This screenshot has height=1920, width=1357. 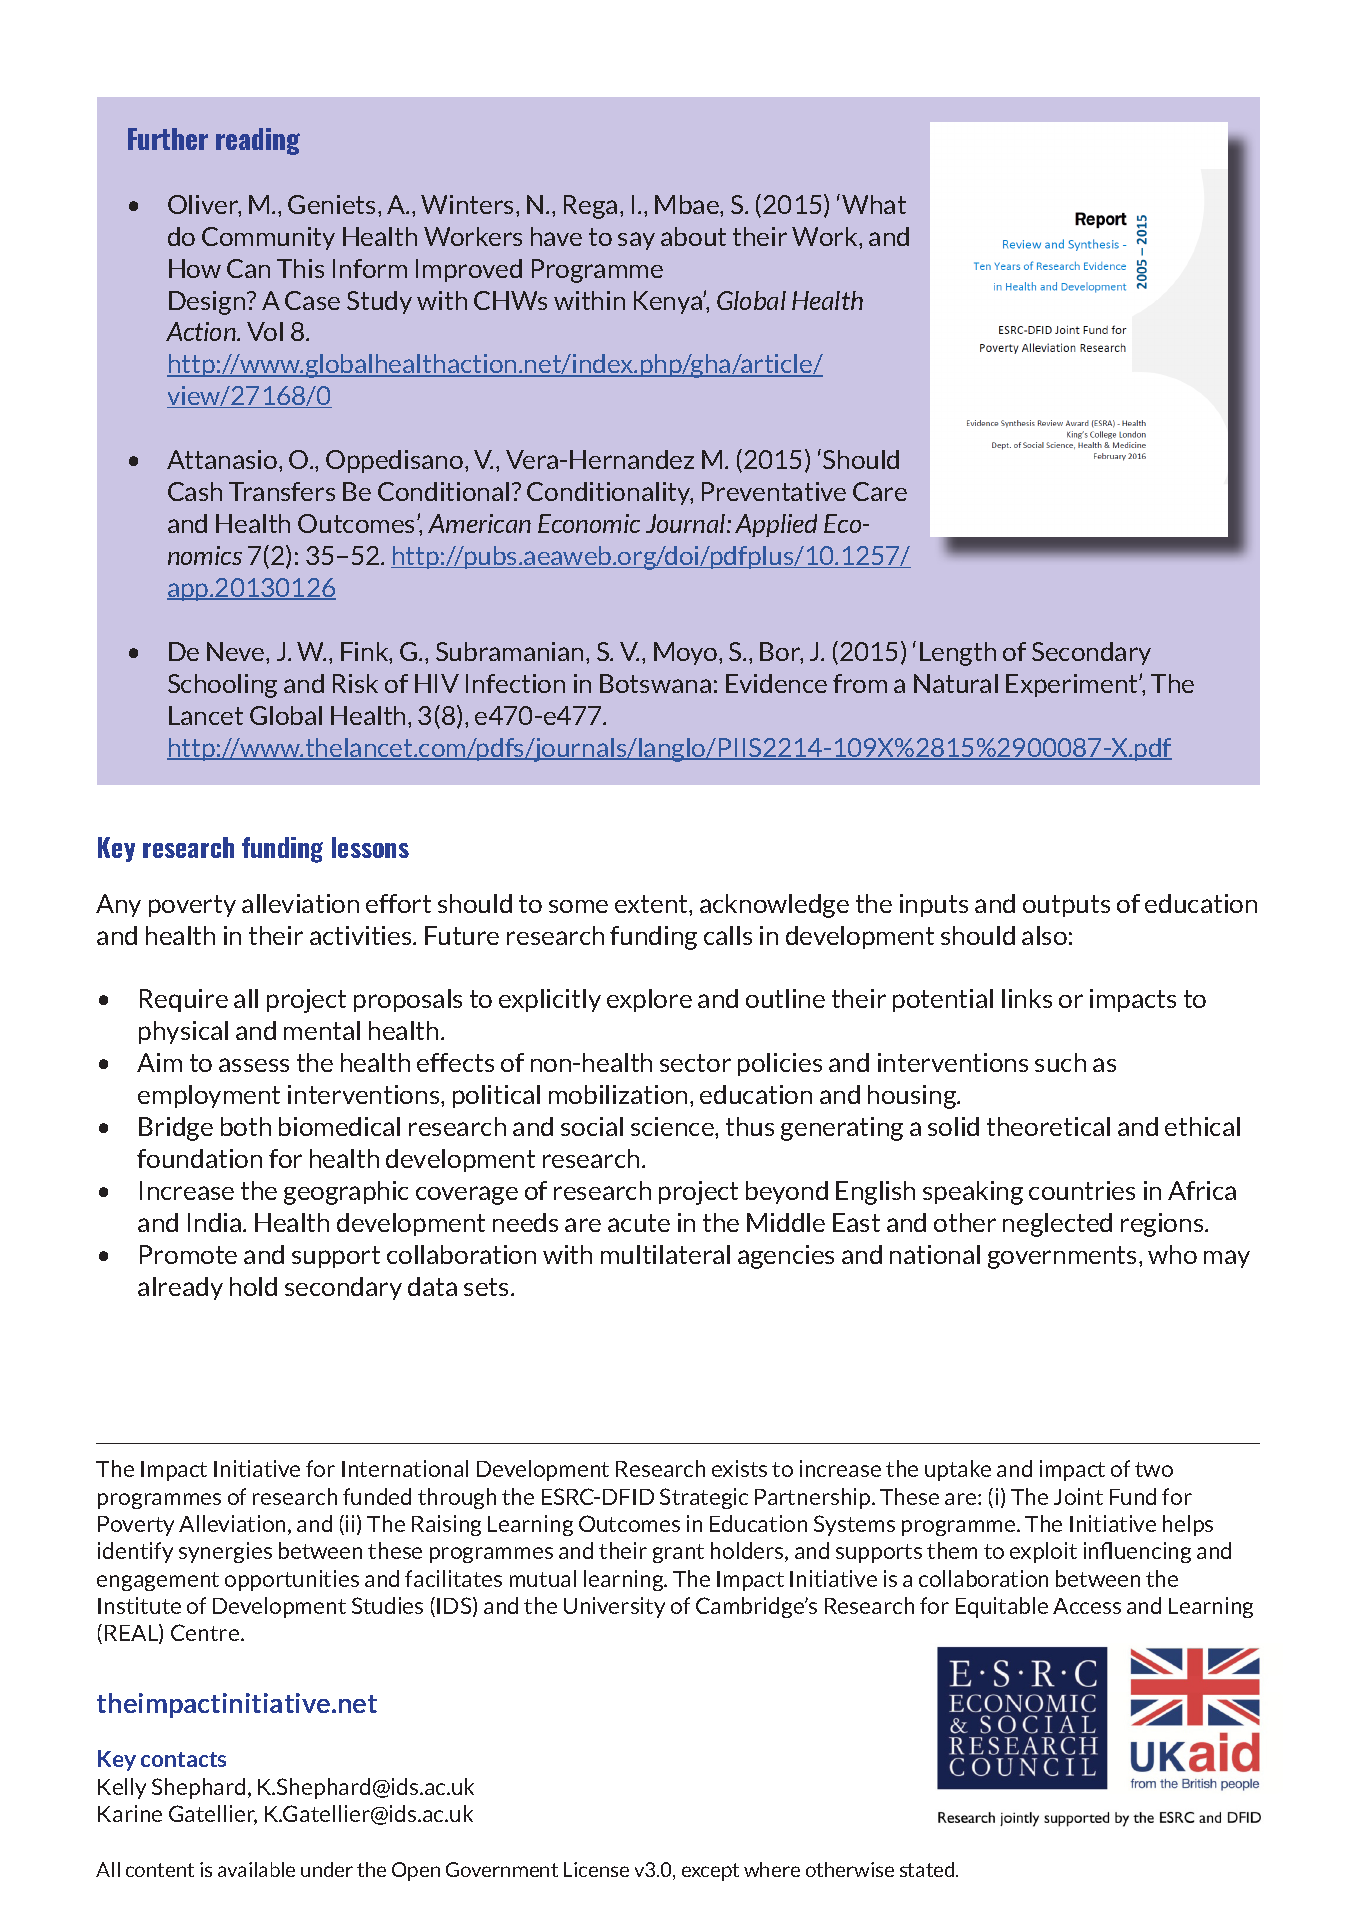 What do you see at coordinates (874, 204) in the screenshot?
I see `What` at bounding box center [874, 204].
